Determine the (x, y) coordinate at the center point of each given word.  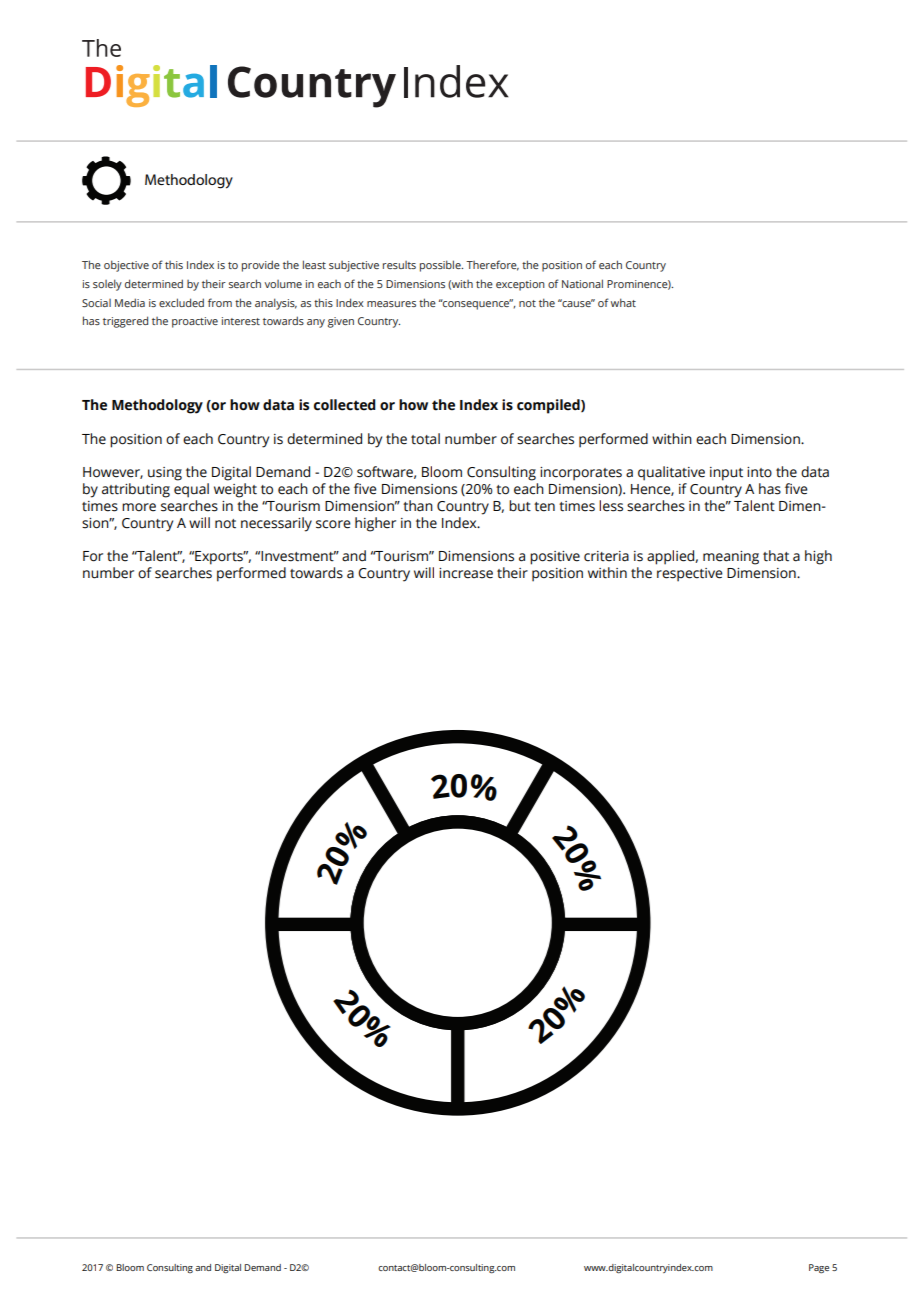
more (139, 507)
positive (555, 558)
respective (690, 575)
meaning (731, 558)
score (333, 524)
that (776, 556)
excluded (181, 302)
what (623, 302)
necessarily (276, 524)
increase (466, 573)
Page (819, 1268)
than (418, 506)
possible (441, 266)
